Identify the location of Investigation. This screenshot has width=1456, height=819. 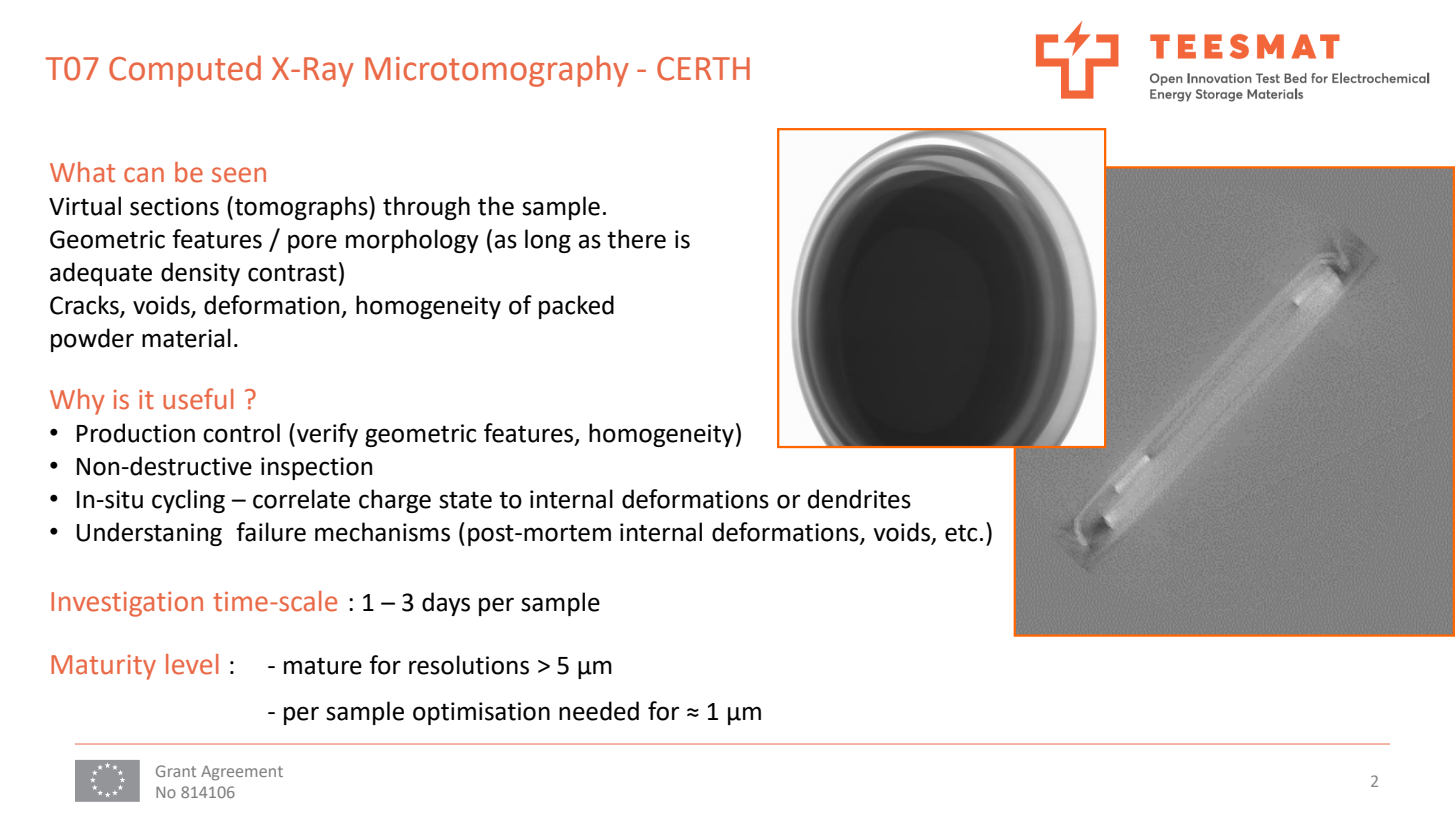
(127, 604).
